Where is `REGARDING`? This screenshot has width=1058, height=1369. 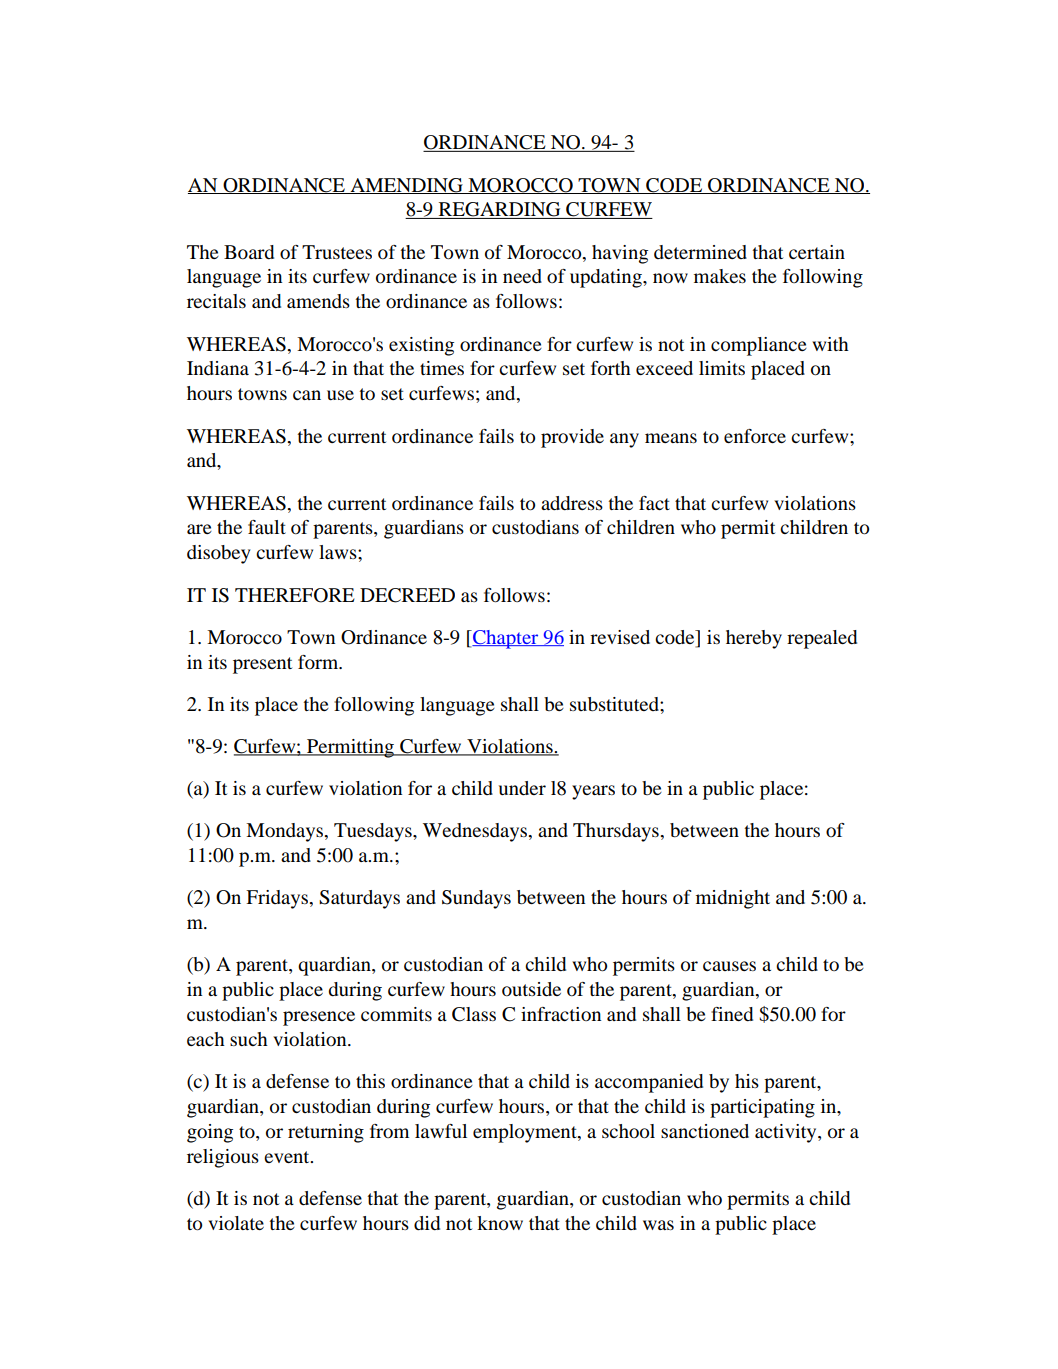
REGARDING is located at coordinates (499, 210).
